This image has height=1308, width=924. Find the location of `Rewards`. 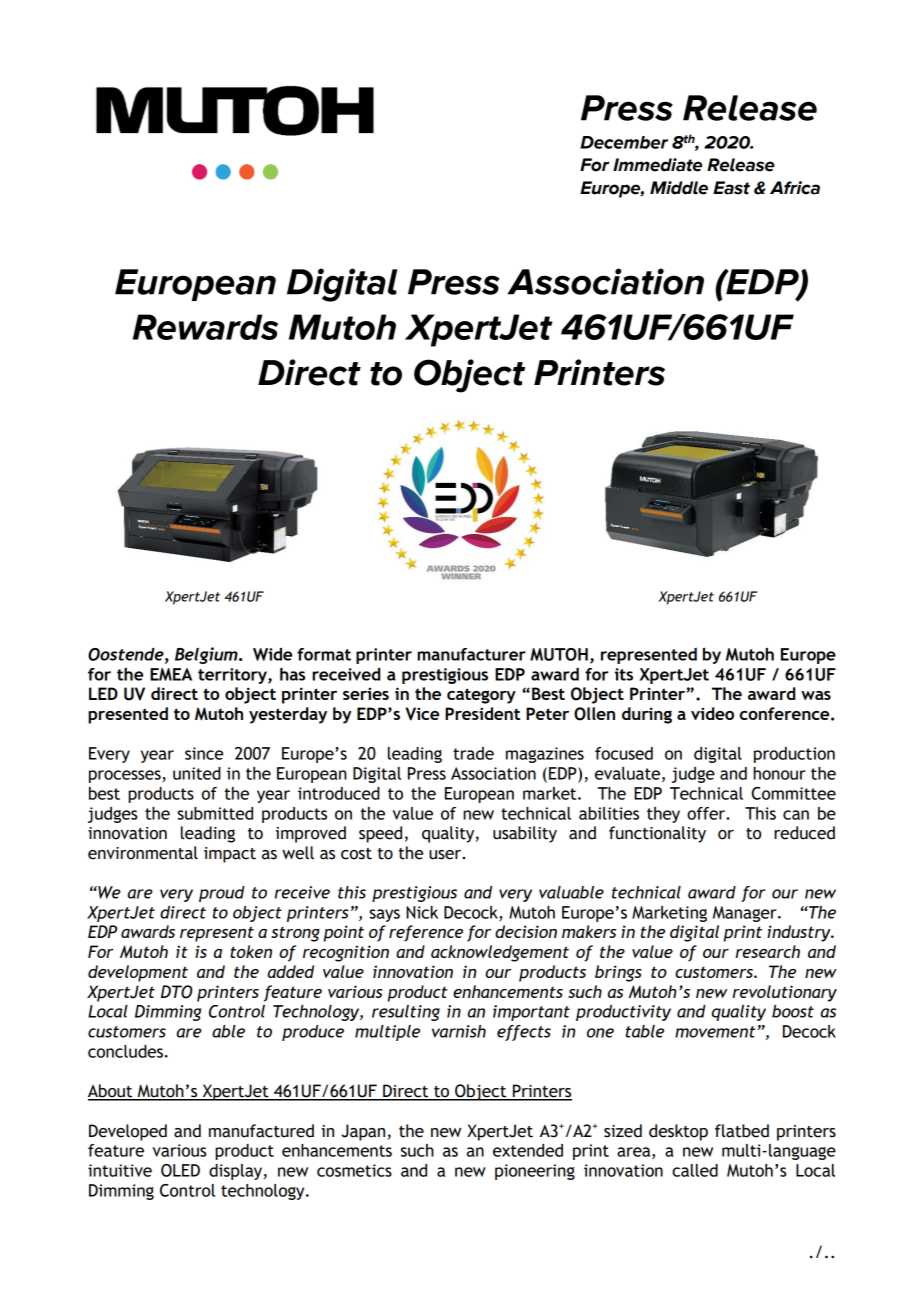

Rewards is located at coordinates (205, 327).
